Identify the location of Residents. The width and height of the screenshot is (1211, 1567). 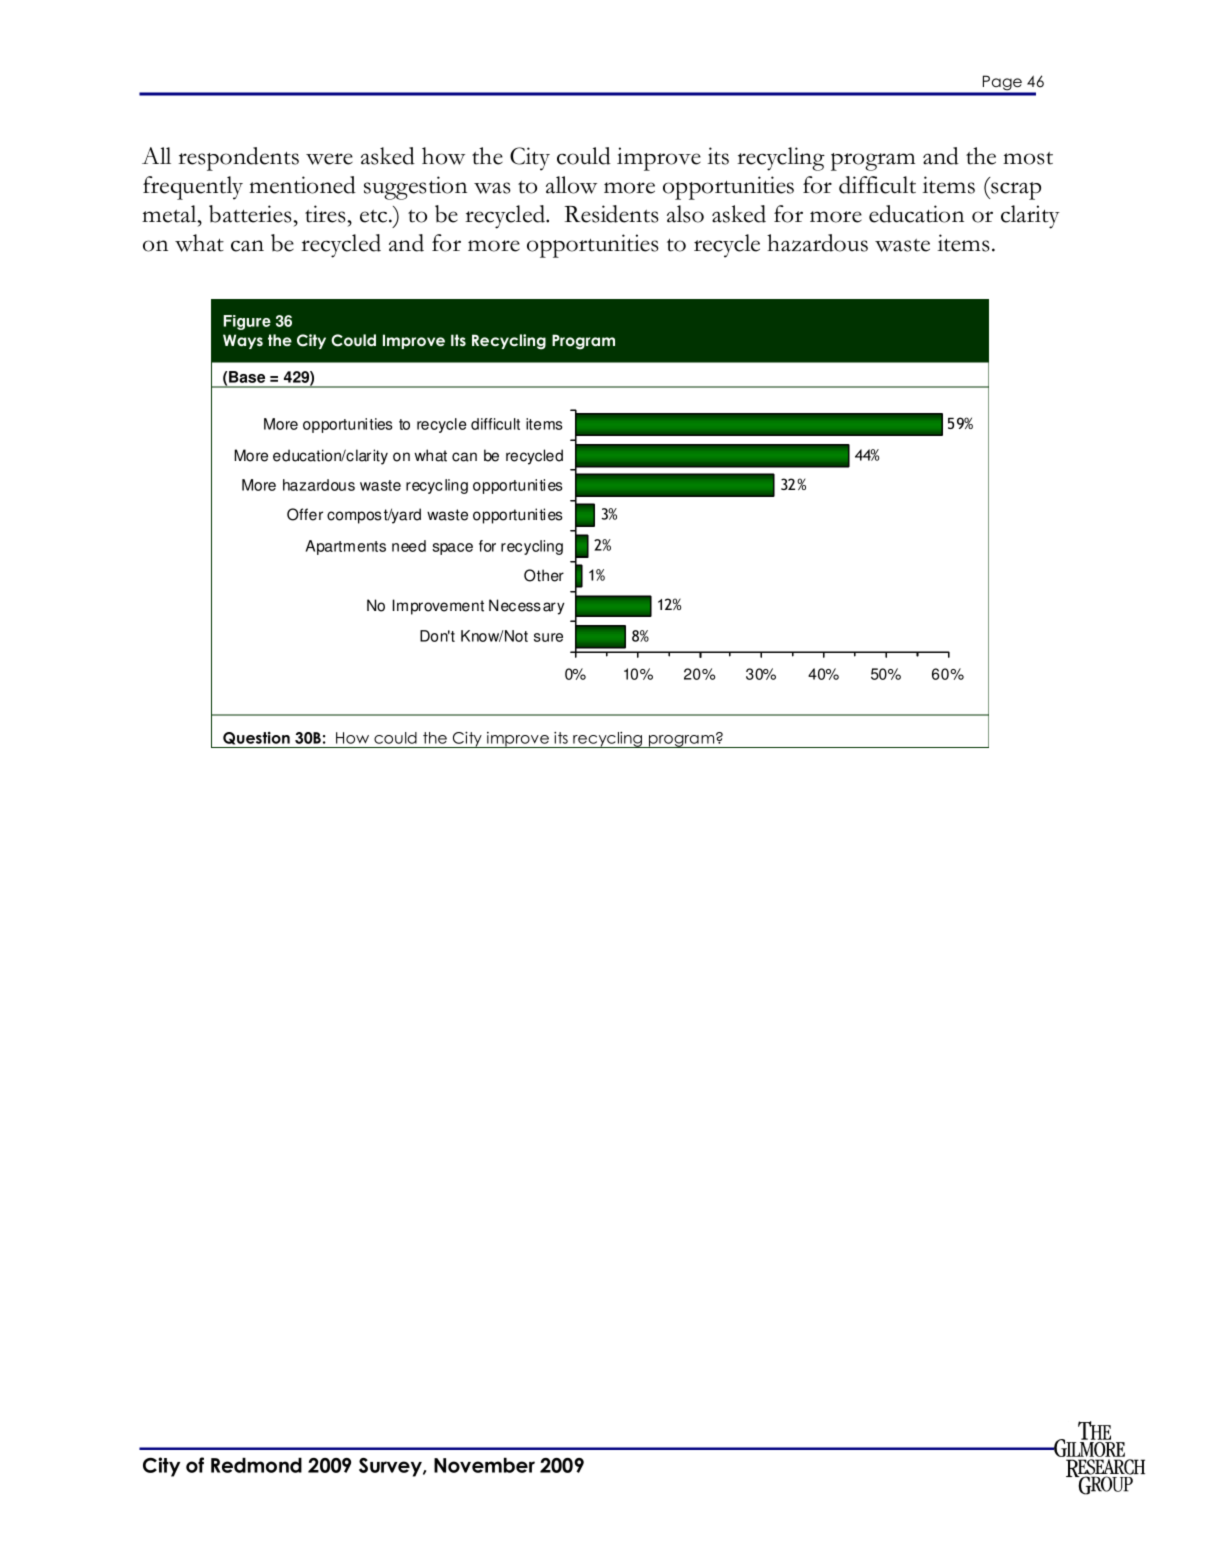
(611, 214).
